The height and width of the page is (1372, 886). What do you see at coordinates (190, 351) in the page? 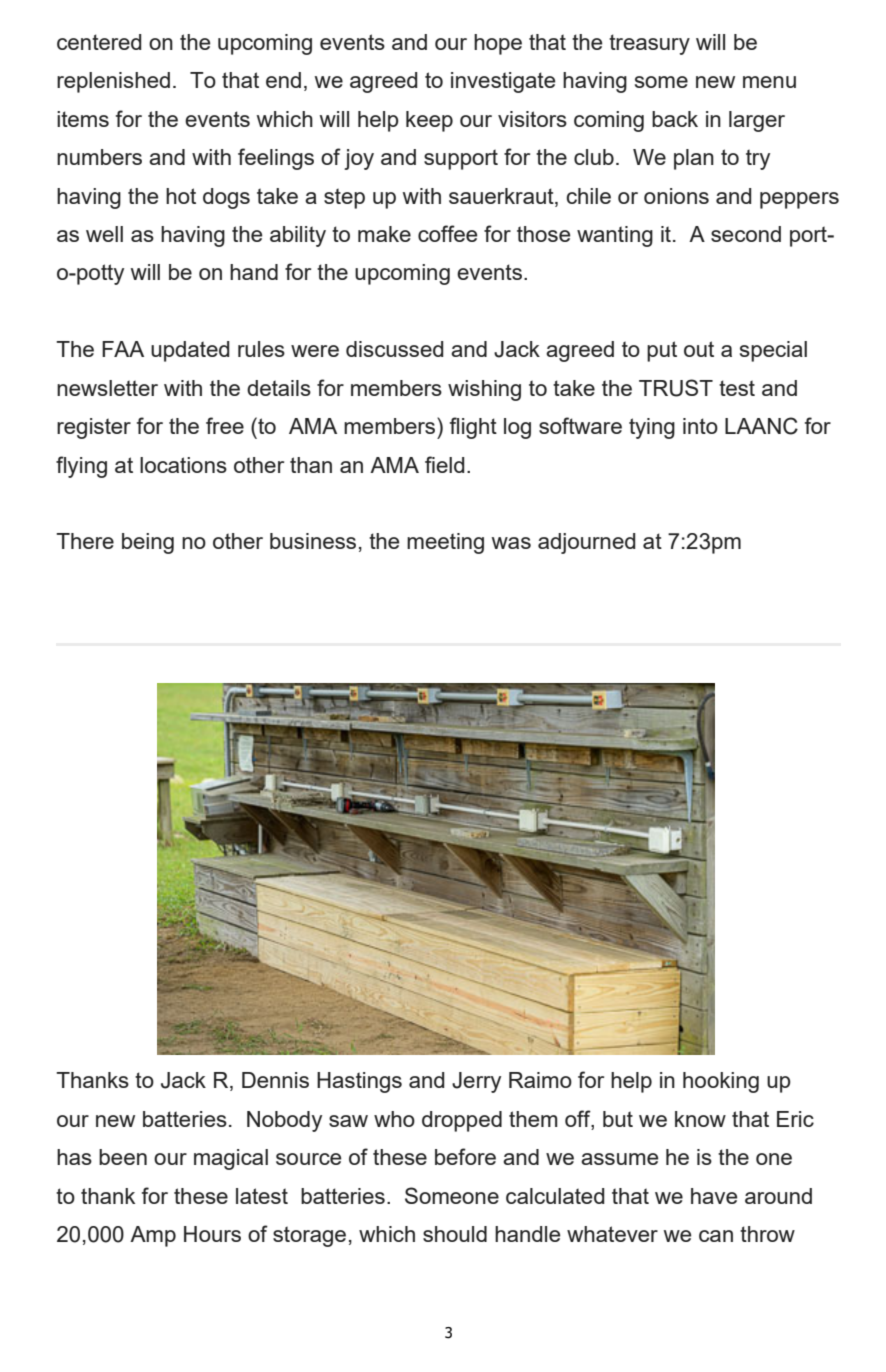
I see `updated` at bounding box center [190, 351].
